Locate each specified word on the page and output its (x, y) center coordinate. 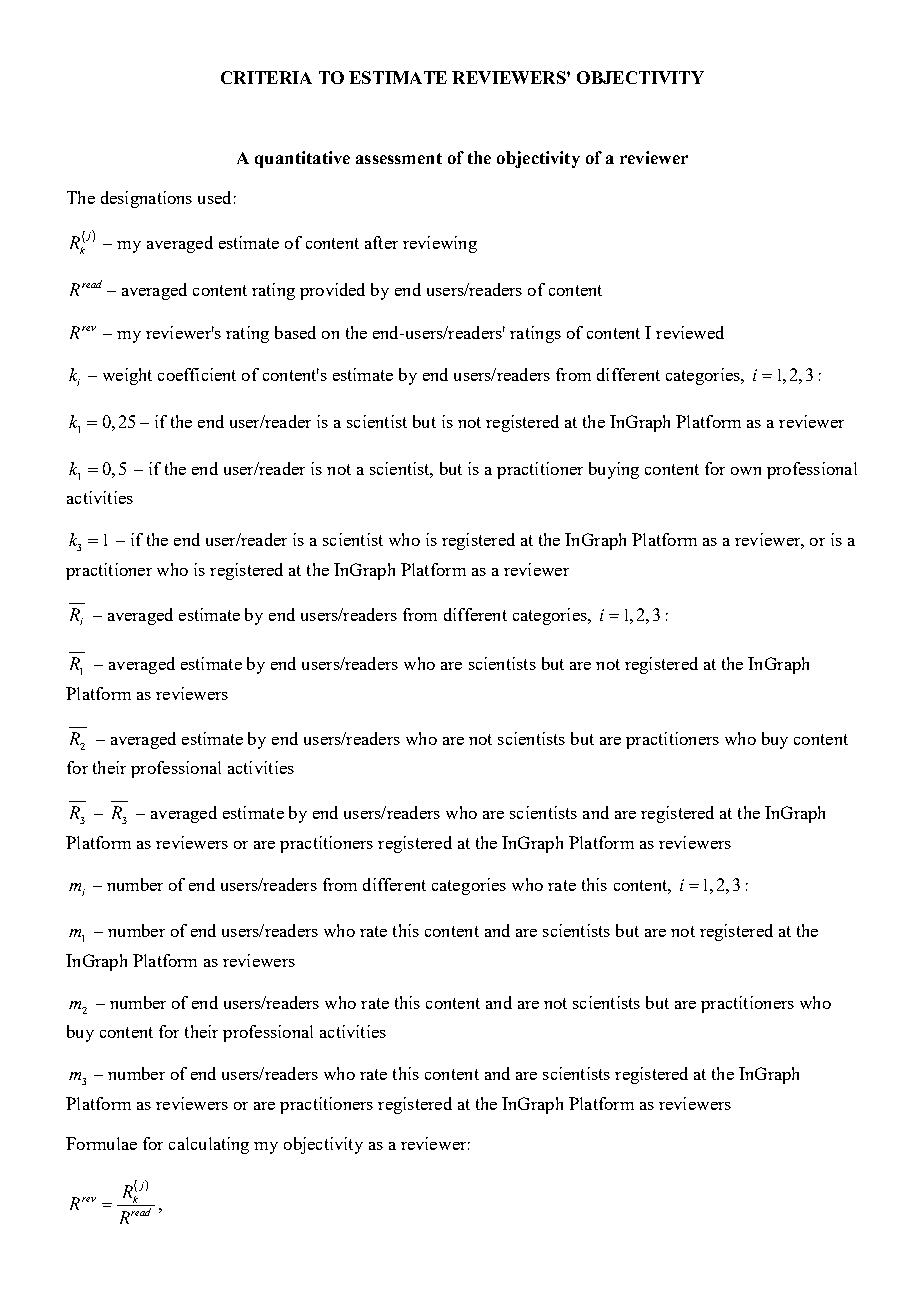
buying (614, 470)
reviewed (690, 332)
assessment (399, 158)
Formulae (101, 1143)
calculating (209, 1145)
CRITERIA (266, 77)
